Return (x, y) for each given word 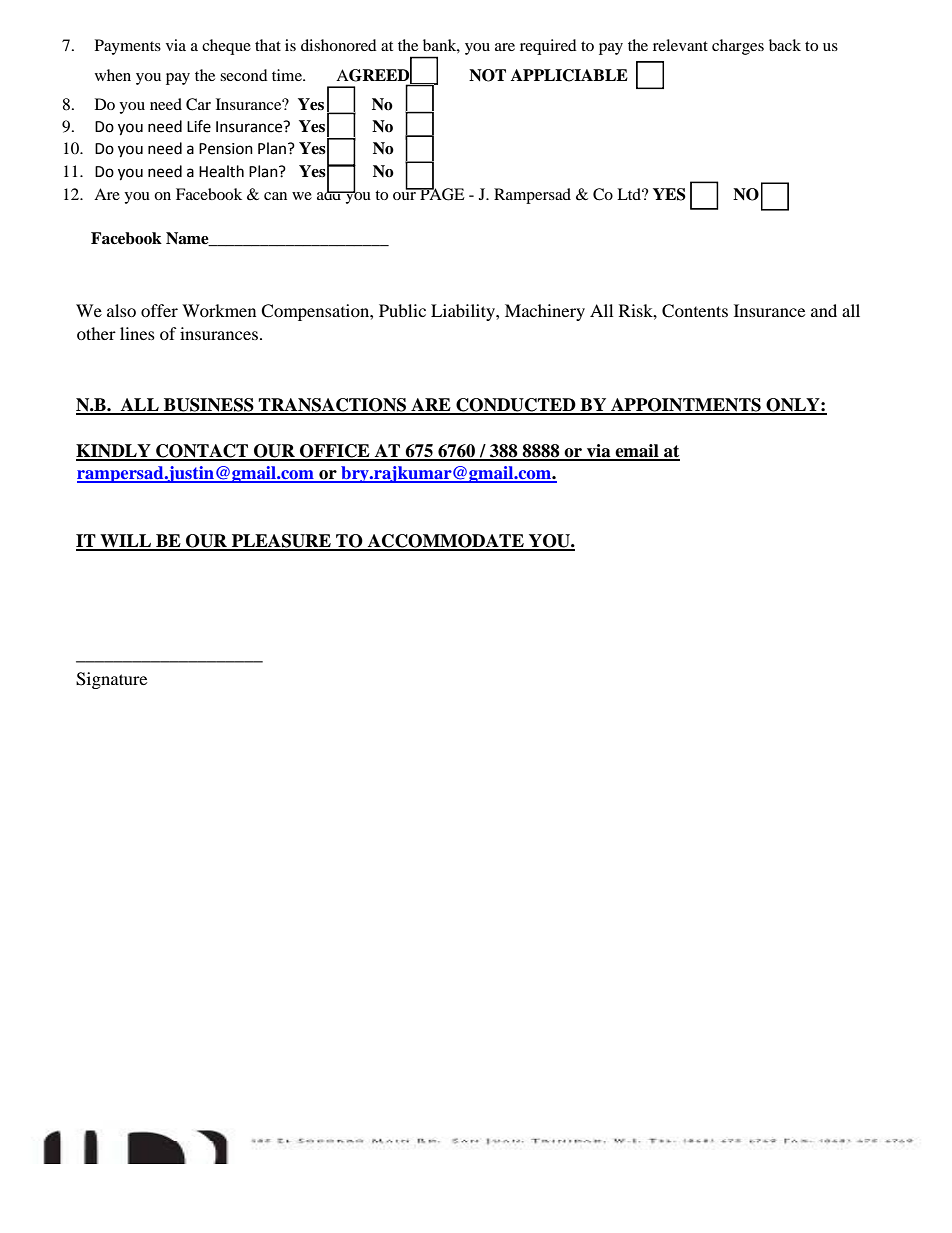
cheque (226, 47)
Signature (111, 680)
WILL (125, 542)
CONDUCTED (516, 406)
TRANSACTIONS (333, 406)
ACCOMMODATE (446, 542)
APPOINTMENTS (686, 406)
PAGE (441, 193)
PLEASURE (281, 542)
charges (738, 47)
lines (137, 333)
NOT (487, 75)
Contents (695, 311)
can (275, 196)
